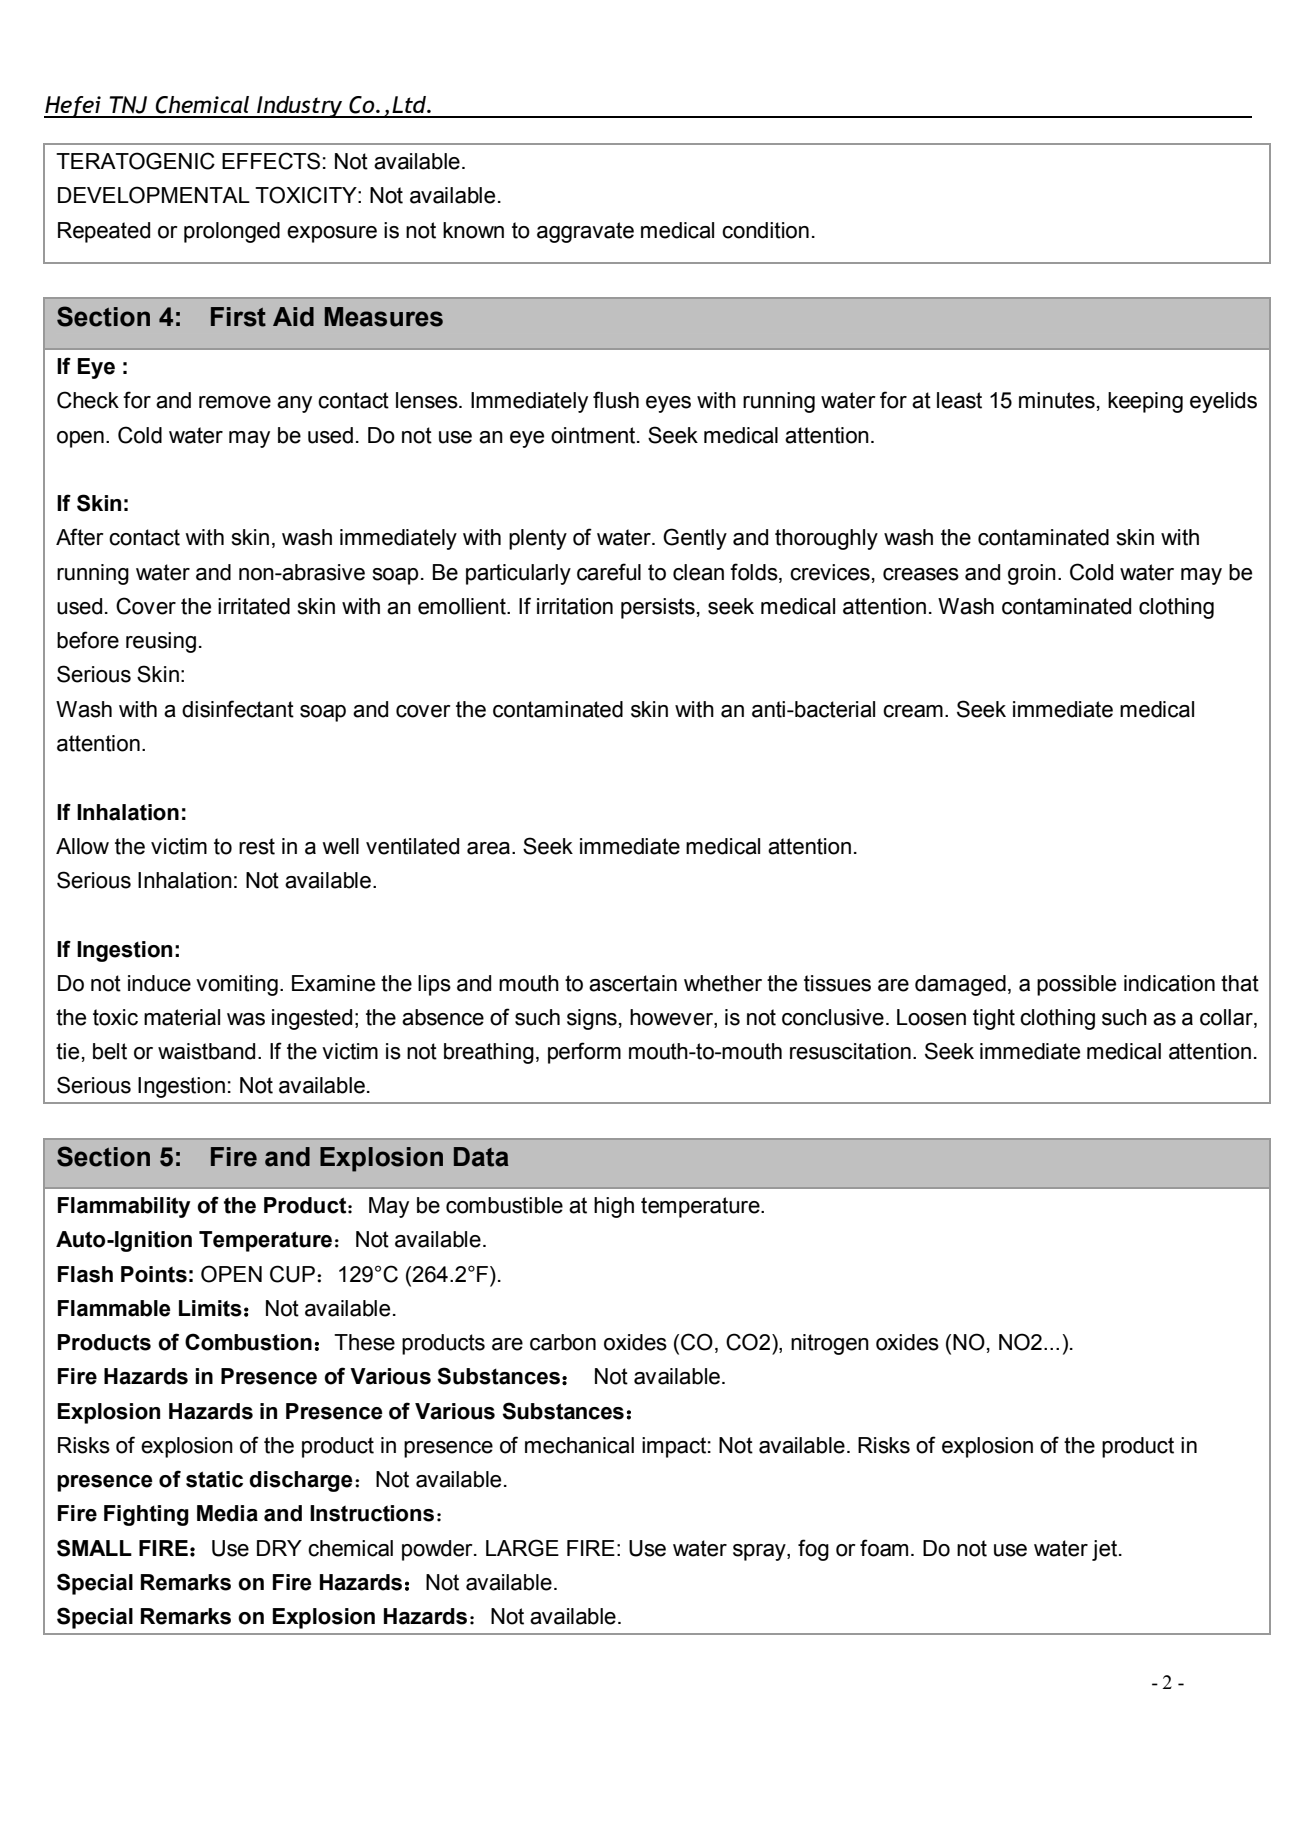 The height and width of the document is (1848, 1307). Describe the element at coordinates (271, 161) in the document. I see `EFFECTS` at that location.
